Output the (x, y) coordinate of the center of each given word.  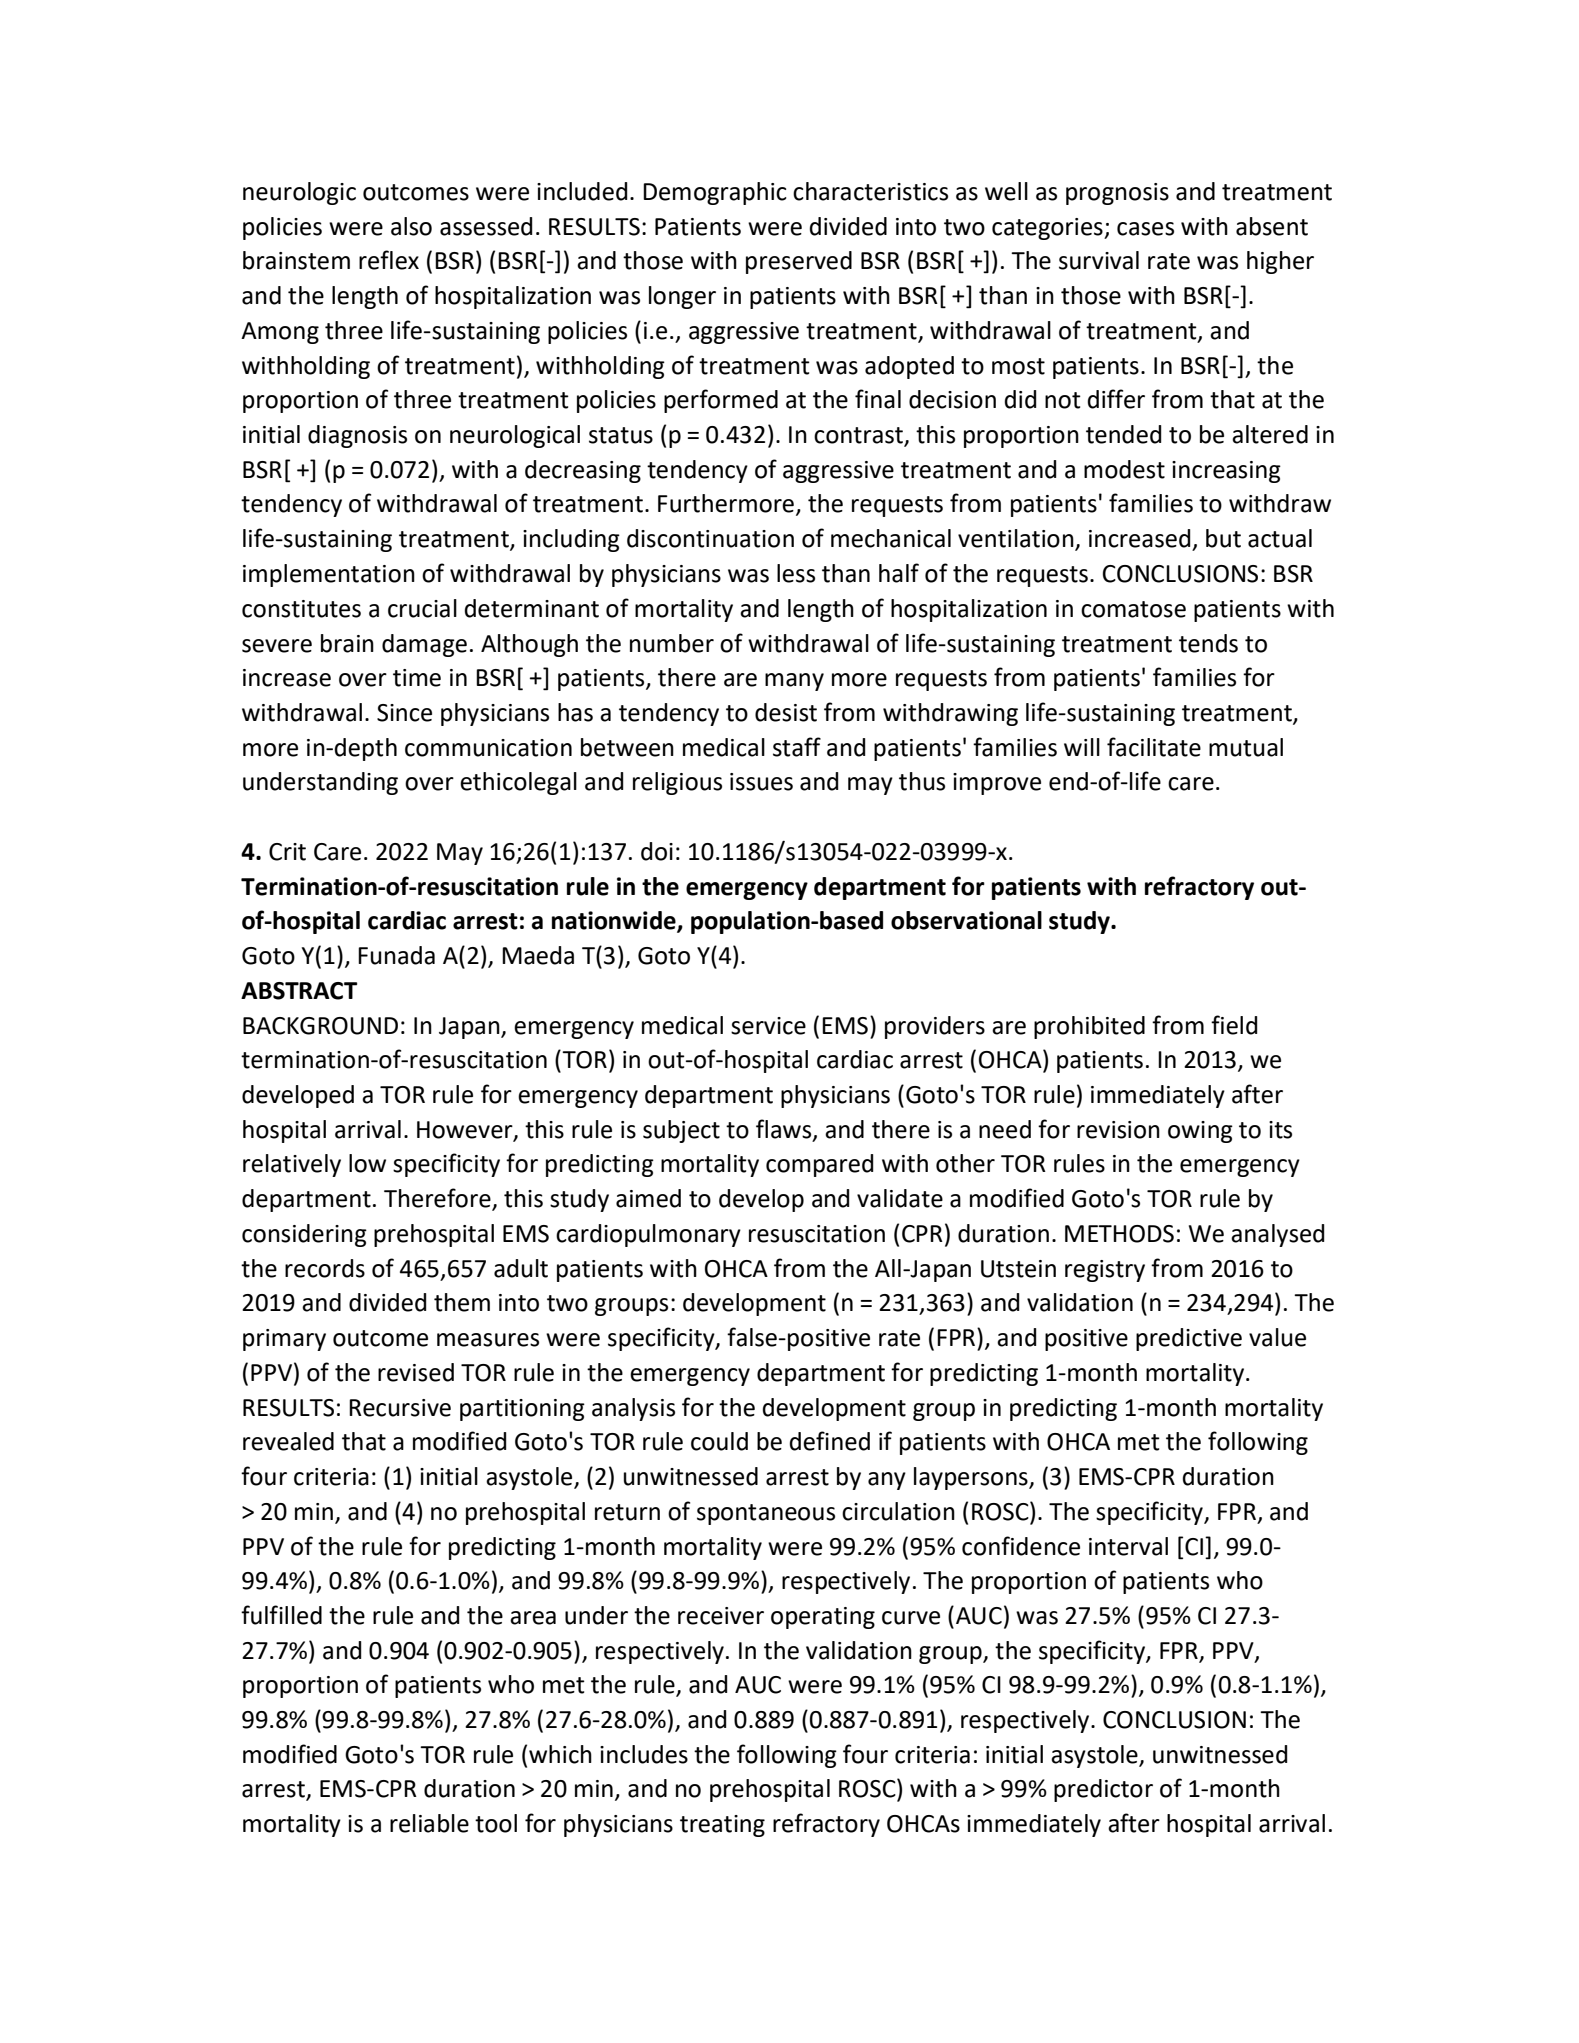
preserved (799, 262)
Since (404, 713)
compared (819, 1165)
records (325, 1268)
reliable (429, 1823)
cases (1145, 229)
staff (797, 747)
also (411, 226)
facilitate (1154, 747)
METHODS (1119, 1234)
